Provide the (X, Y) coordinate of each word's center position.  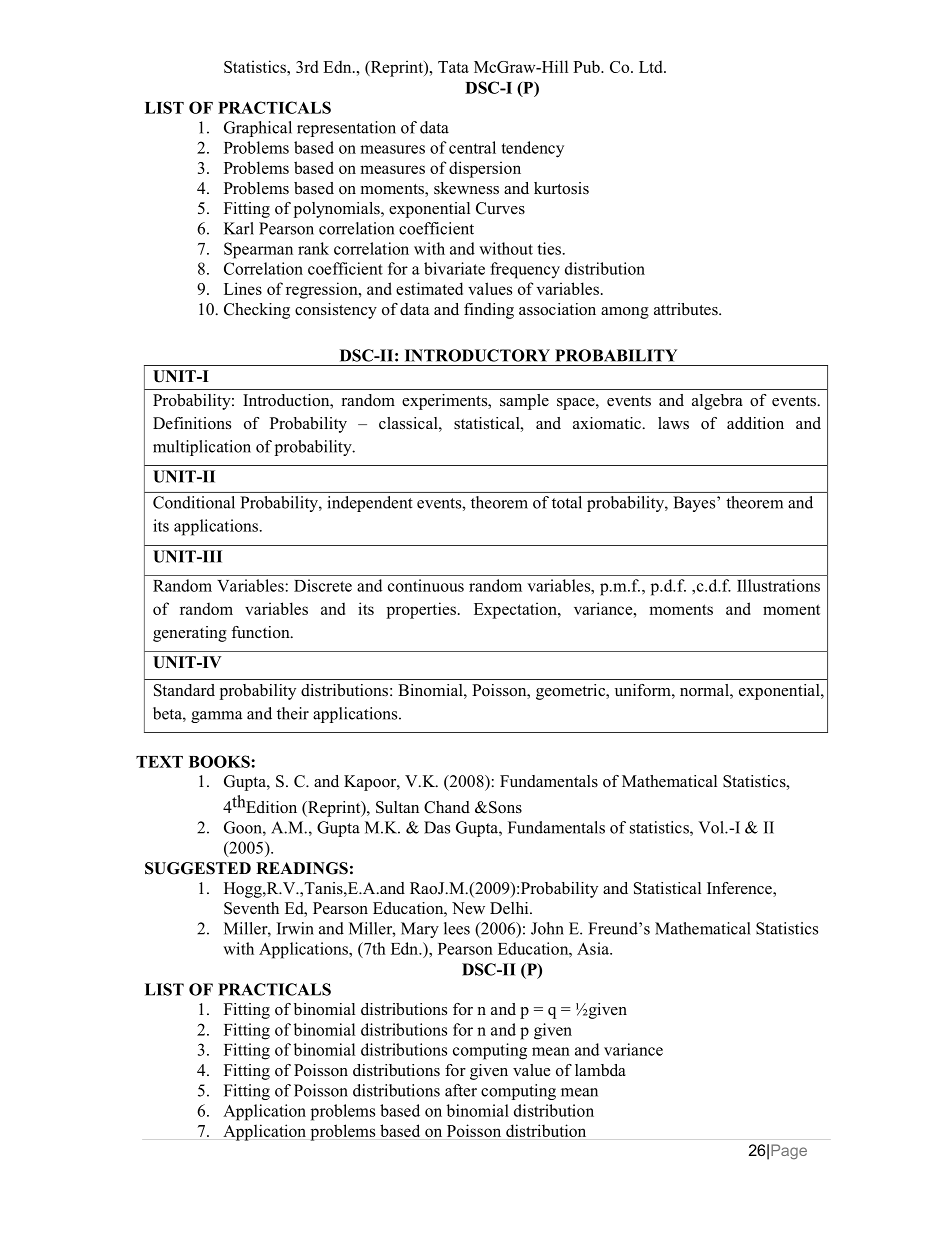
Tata (453, 67)
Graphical (258, 129)
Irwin (295, 928)
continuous (426, 585)
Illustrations (778, 585)
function (261, 632)
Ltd (652, 66)
